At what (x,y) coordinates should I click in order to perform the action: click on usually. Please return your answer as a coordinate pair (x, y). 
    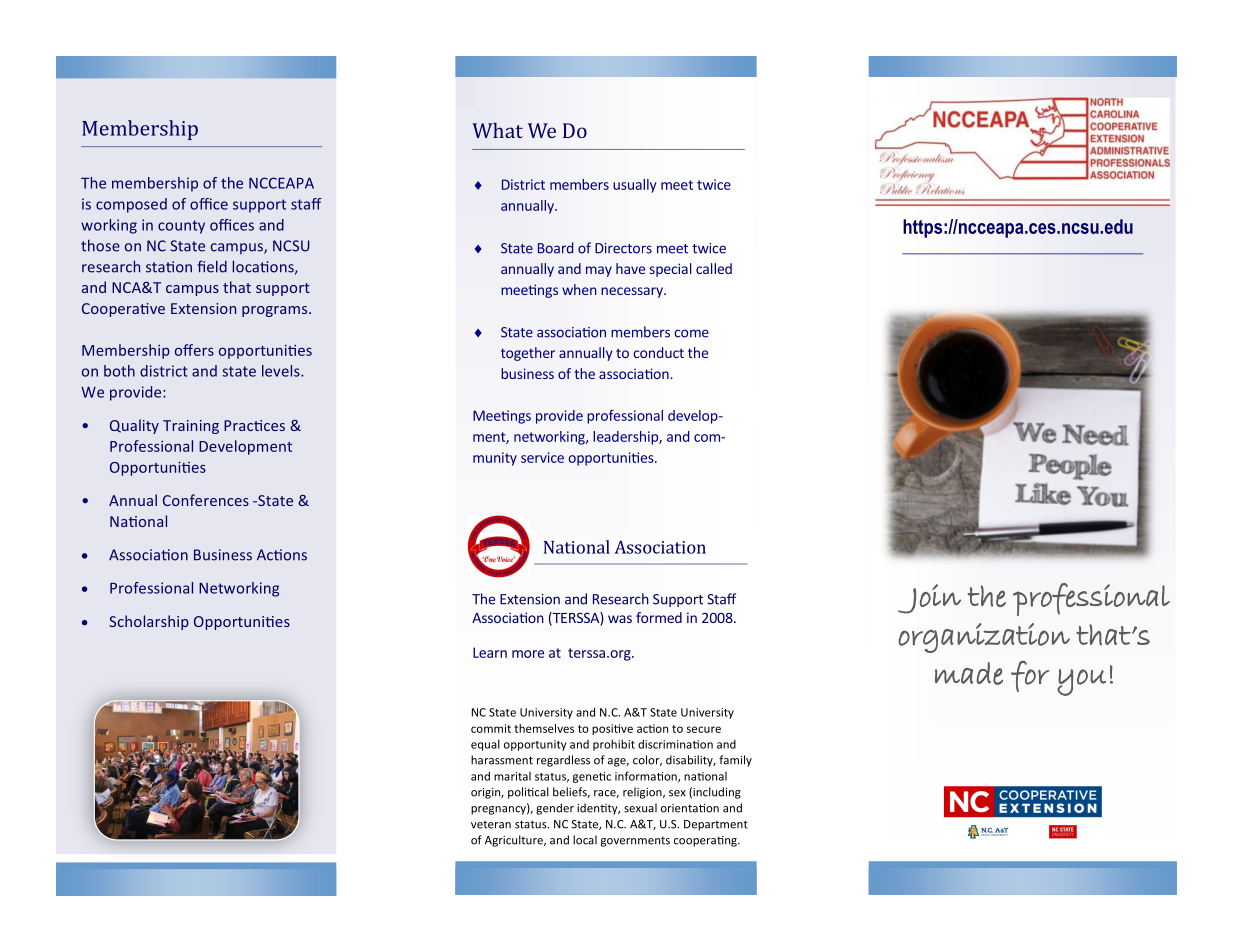
    Looking at the image, I should click on (635, 186).
